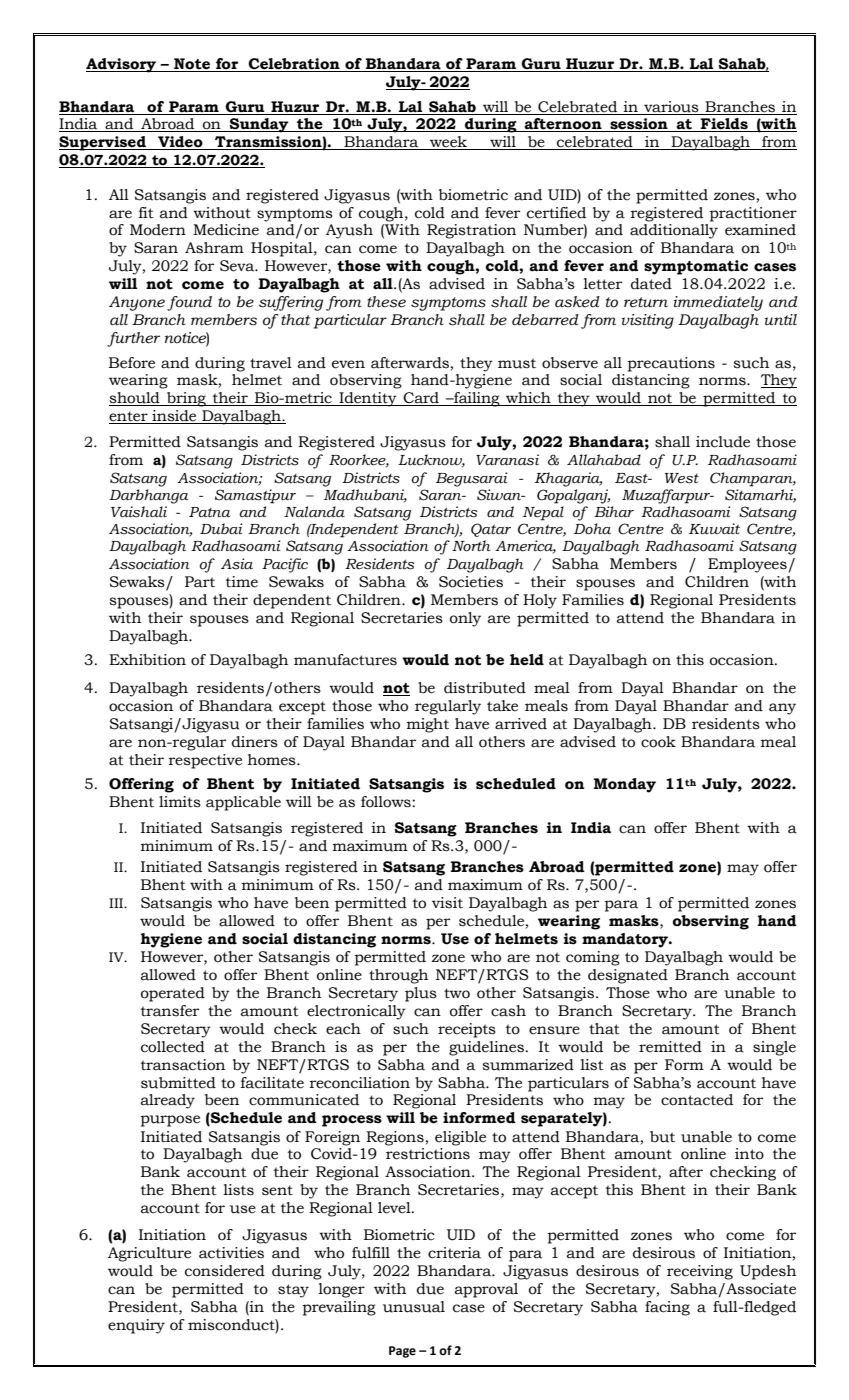 This document has width=849, height=1400. Describe the element at coordinates (671, 107) in the document. I see `various` at that location.
